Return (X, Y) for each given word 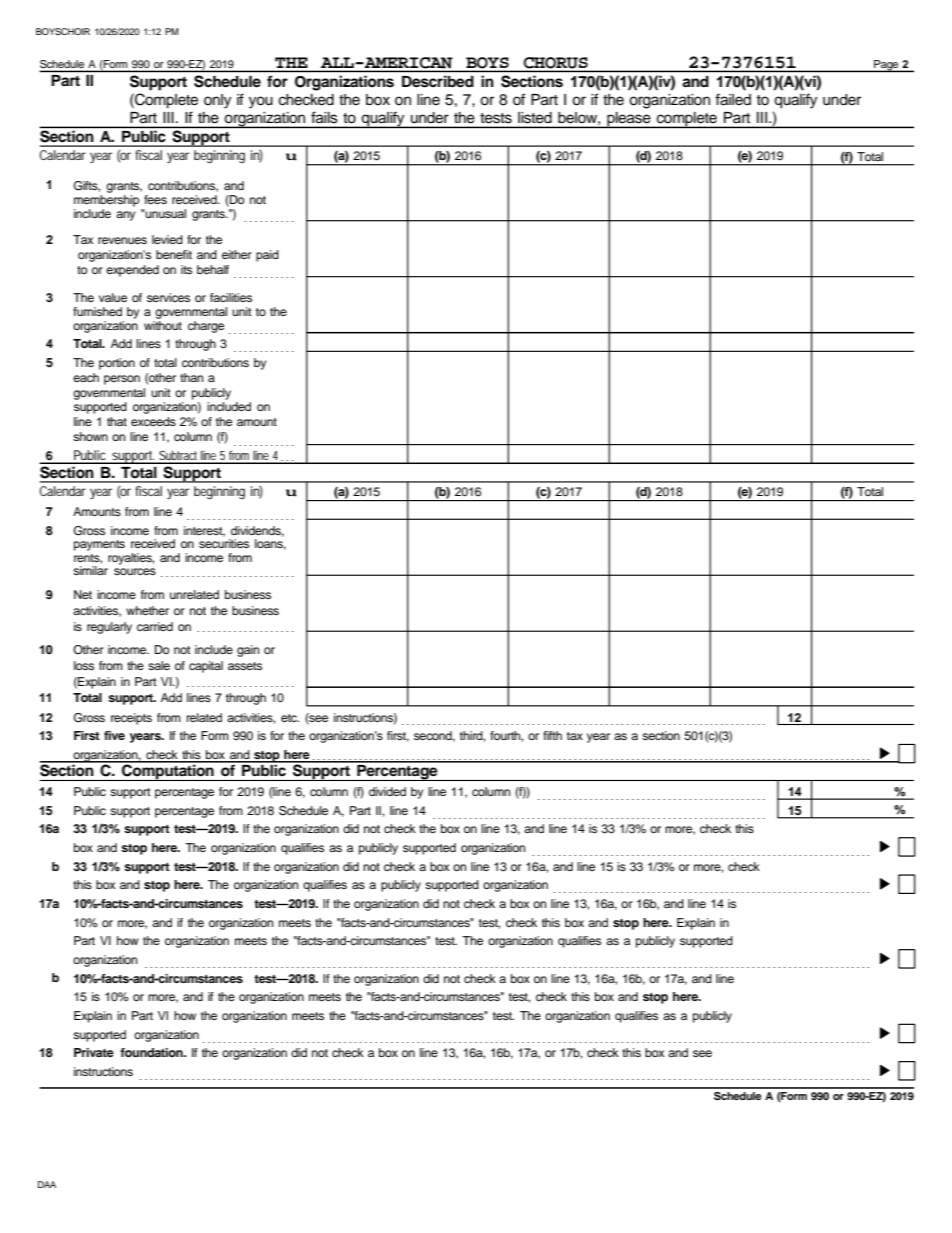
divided (387, 791)
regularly (109, 628)
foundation (152, 1052)
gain (248, 651)
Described (437, 81)
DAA (47, 1184)
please (629, 120)
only (217, 101)
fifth (552, 735)
